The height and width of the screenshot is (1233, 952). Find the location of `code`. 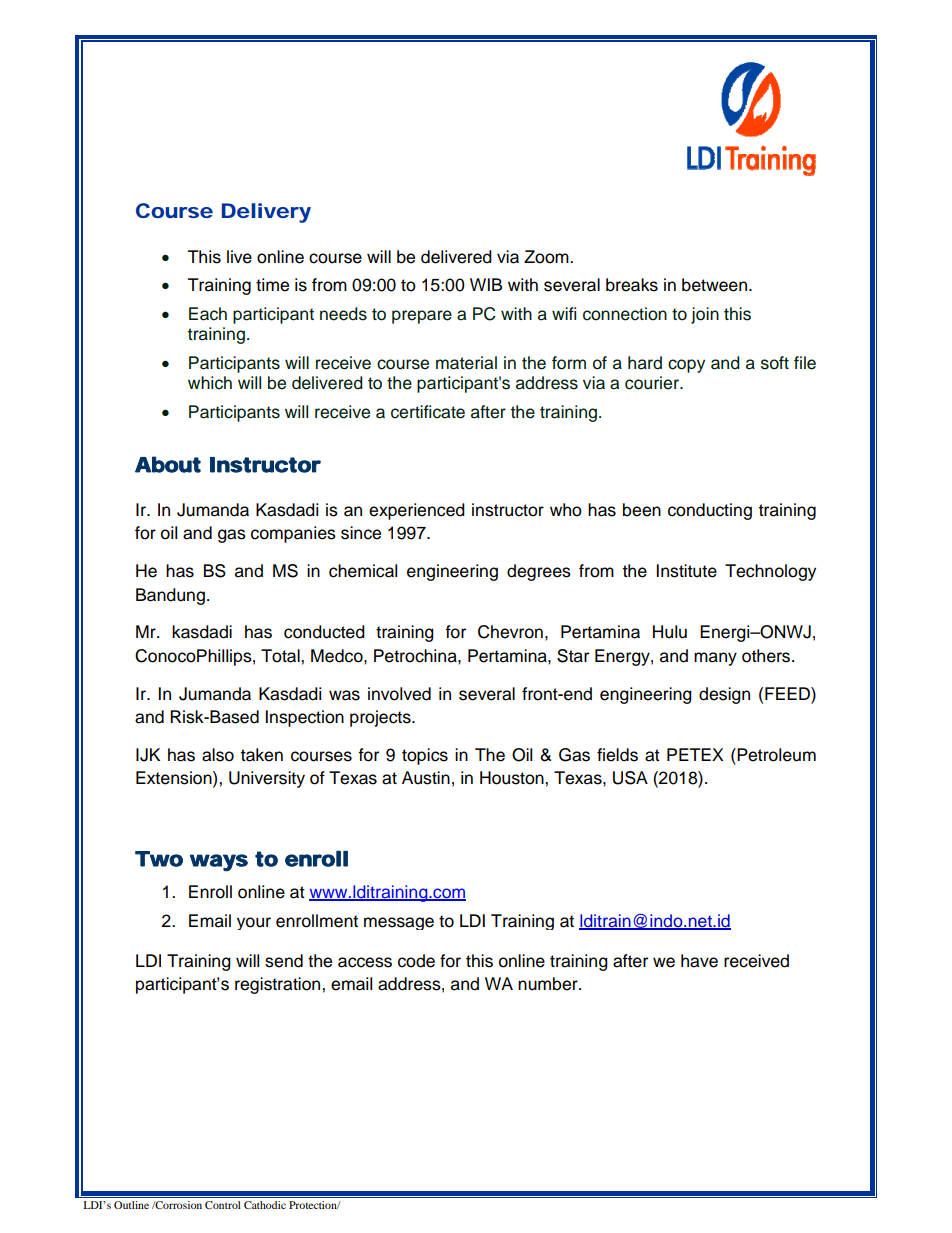

code is located at coordinates (416, 961).
